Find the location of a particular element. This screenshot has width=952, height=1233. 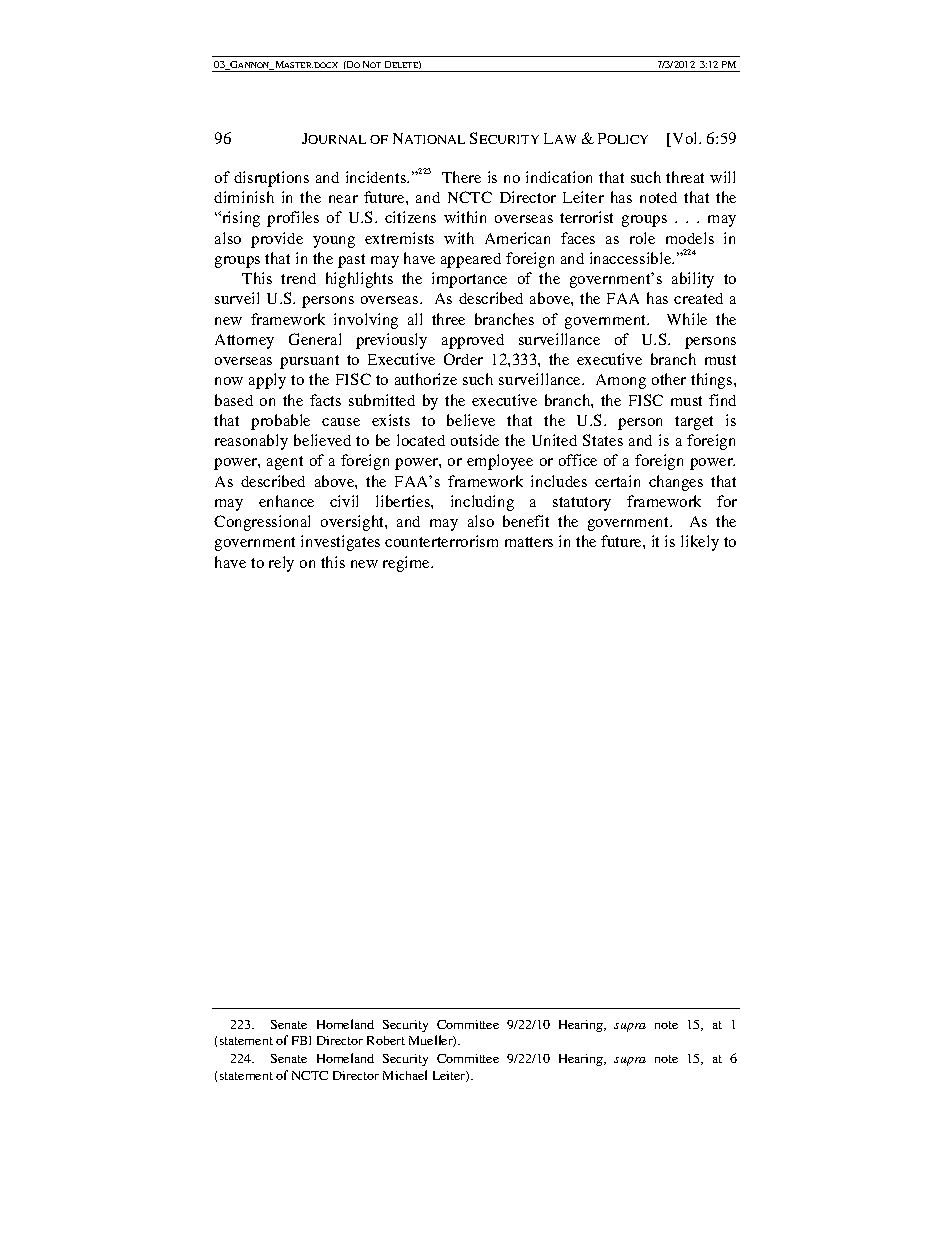

Robert is located at coordinates (386, 1040).
